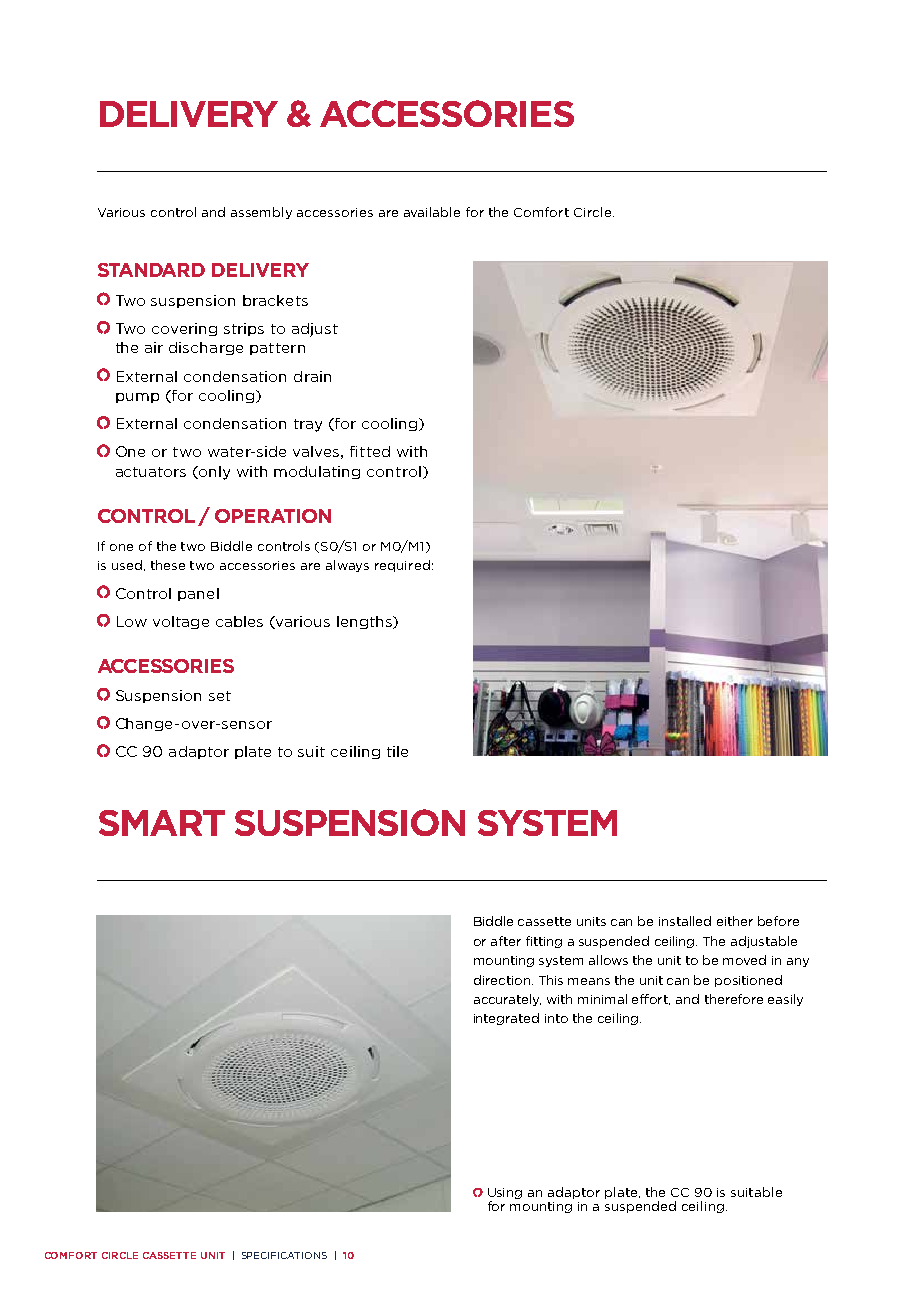 The image size is (924, 1308). Describe the element at coordinates (402, 566) in the screenshot. I see `required` at that location.
